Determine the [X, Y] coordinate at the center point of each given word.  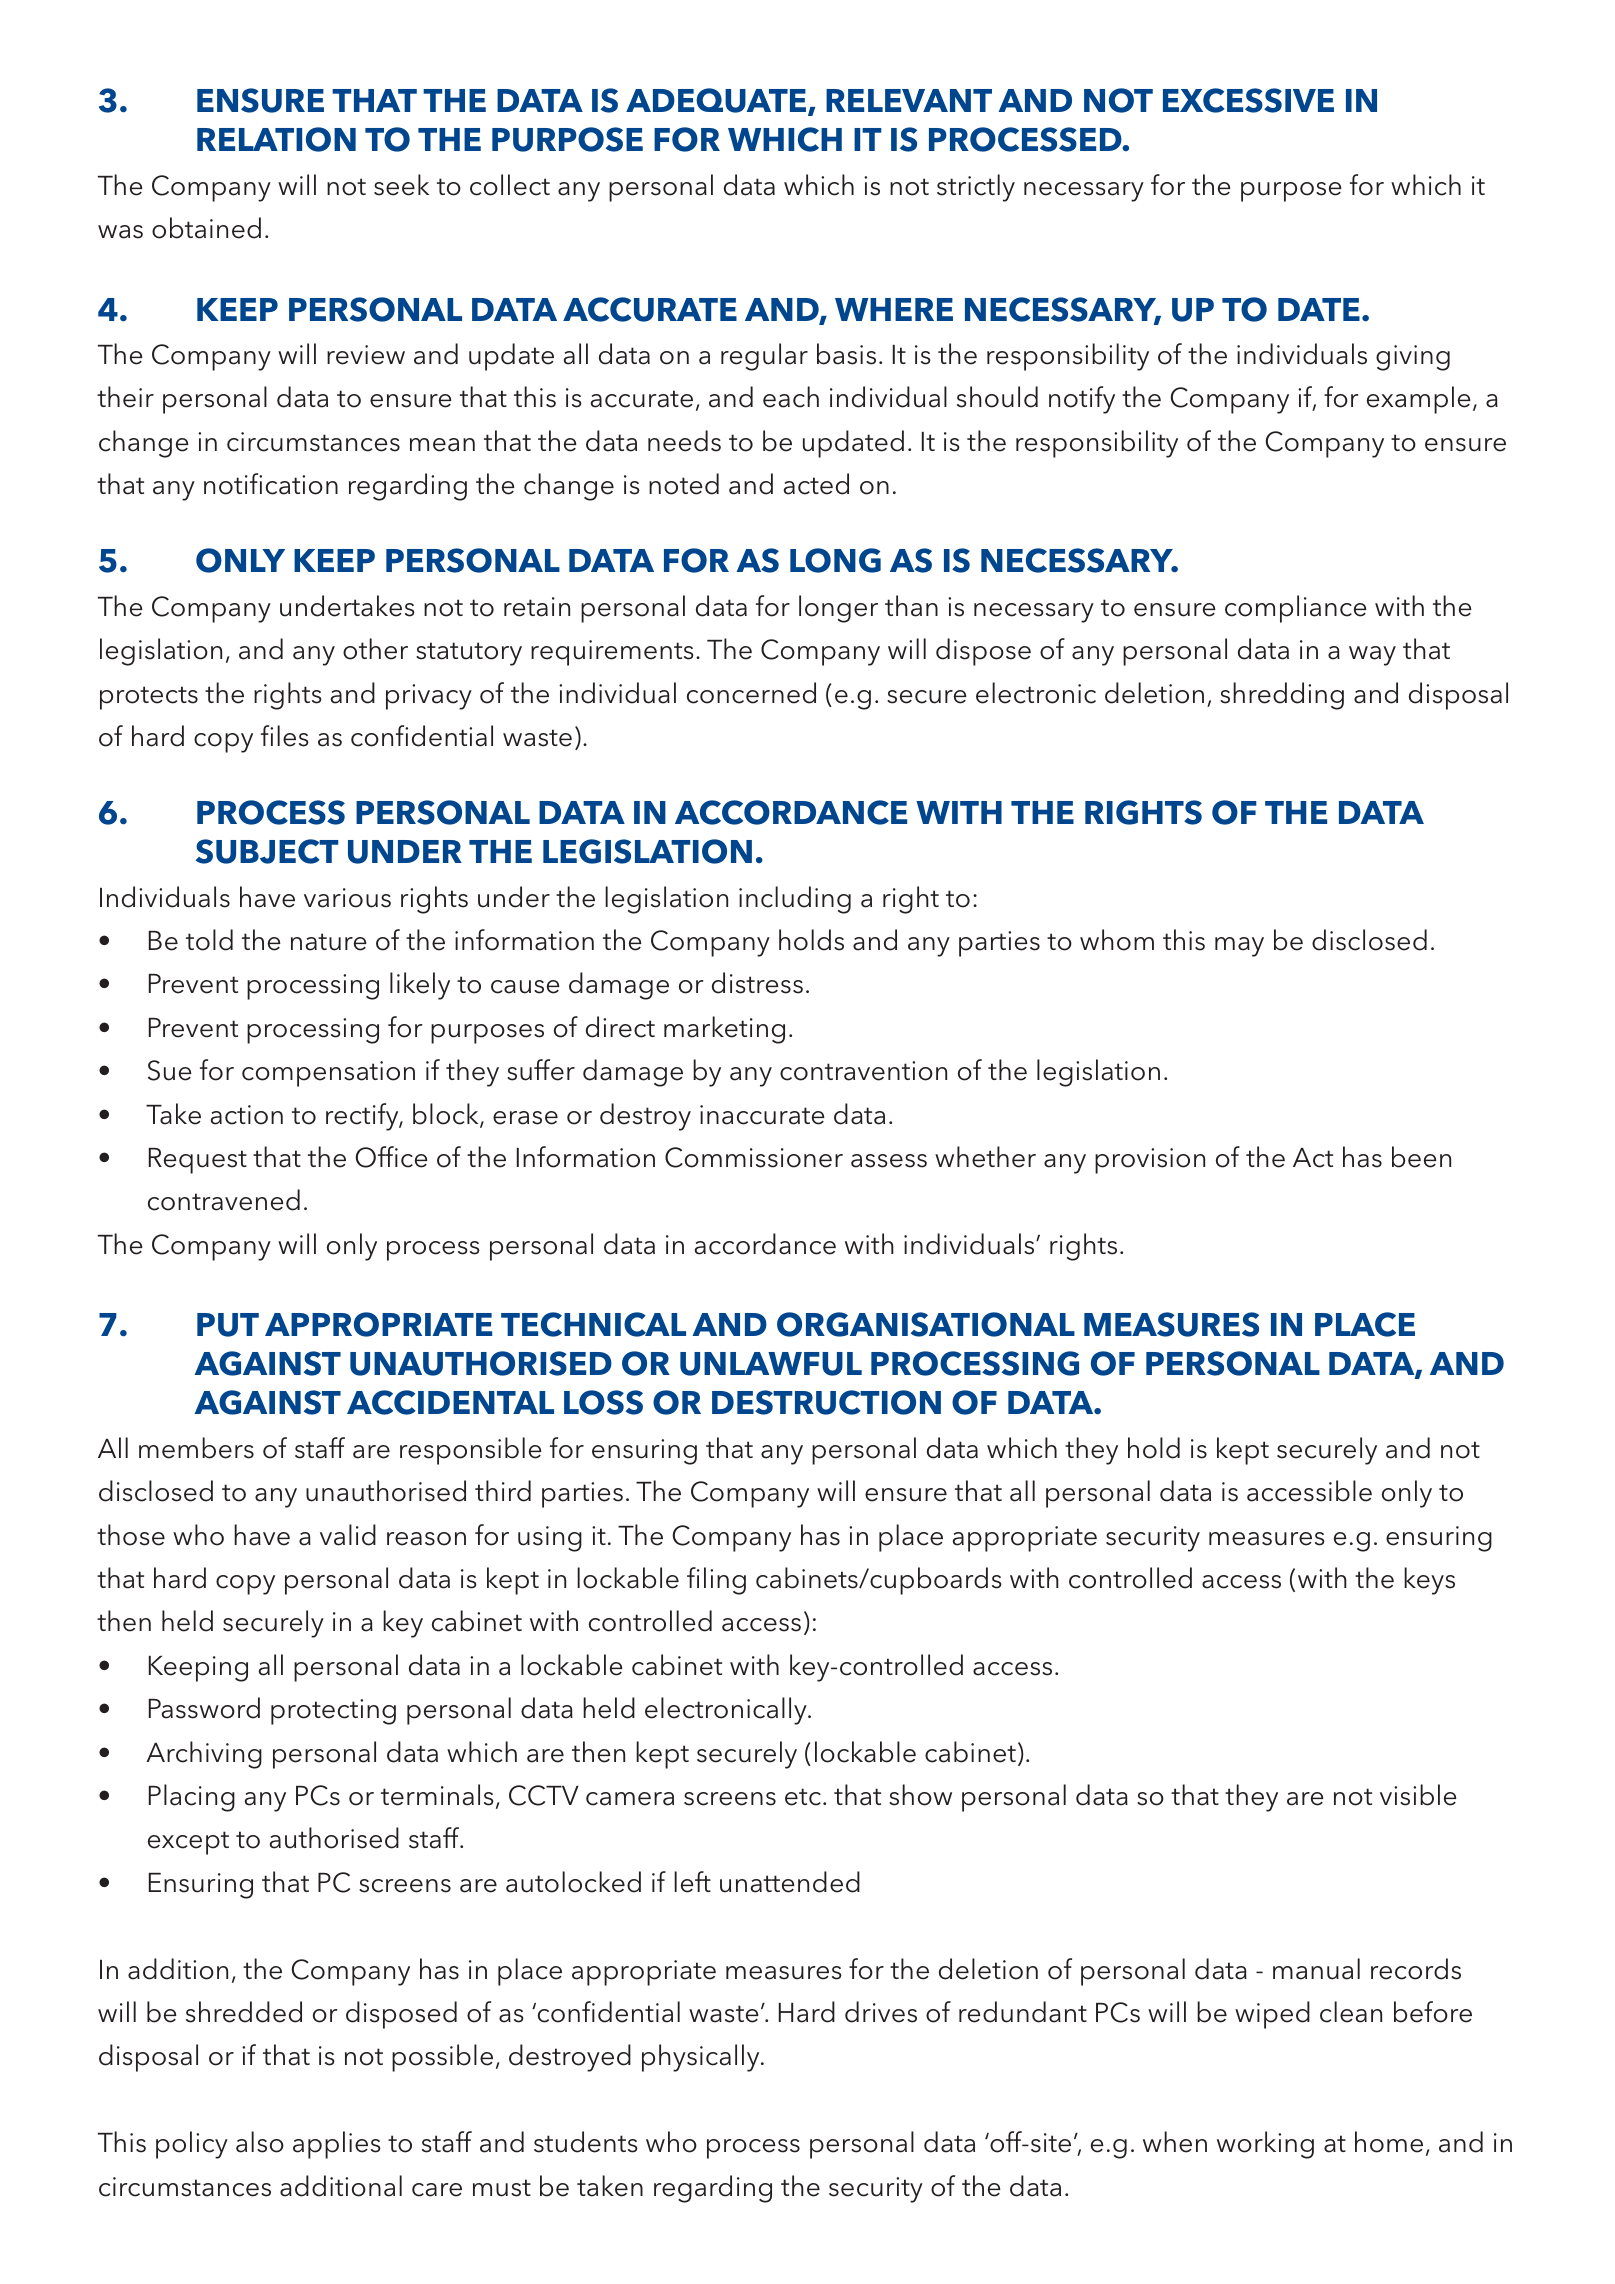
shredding [1282, 696]
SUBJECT [267, 851]
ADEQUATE [717, 102]
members [196, 1448]
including [795, 900]
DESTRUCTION [826, 1402]
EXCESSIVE [1248, 100]
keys [1429, 1581]
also [260, 2142]
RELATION [276, 139]
